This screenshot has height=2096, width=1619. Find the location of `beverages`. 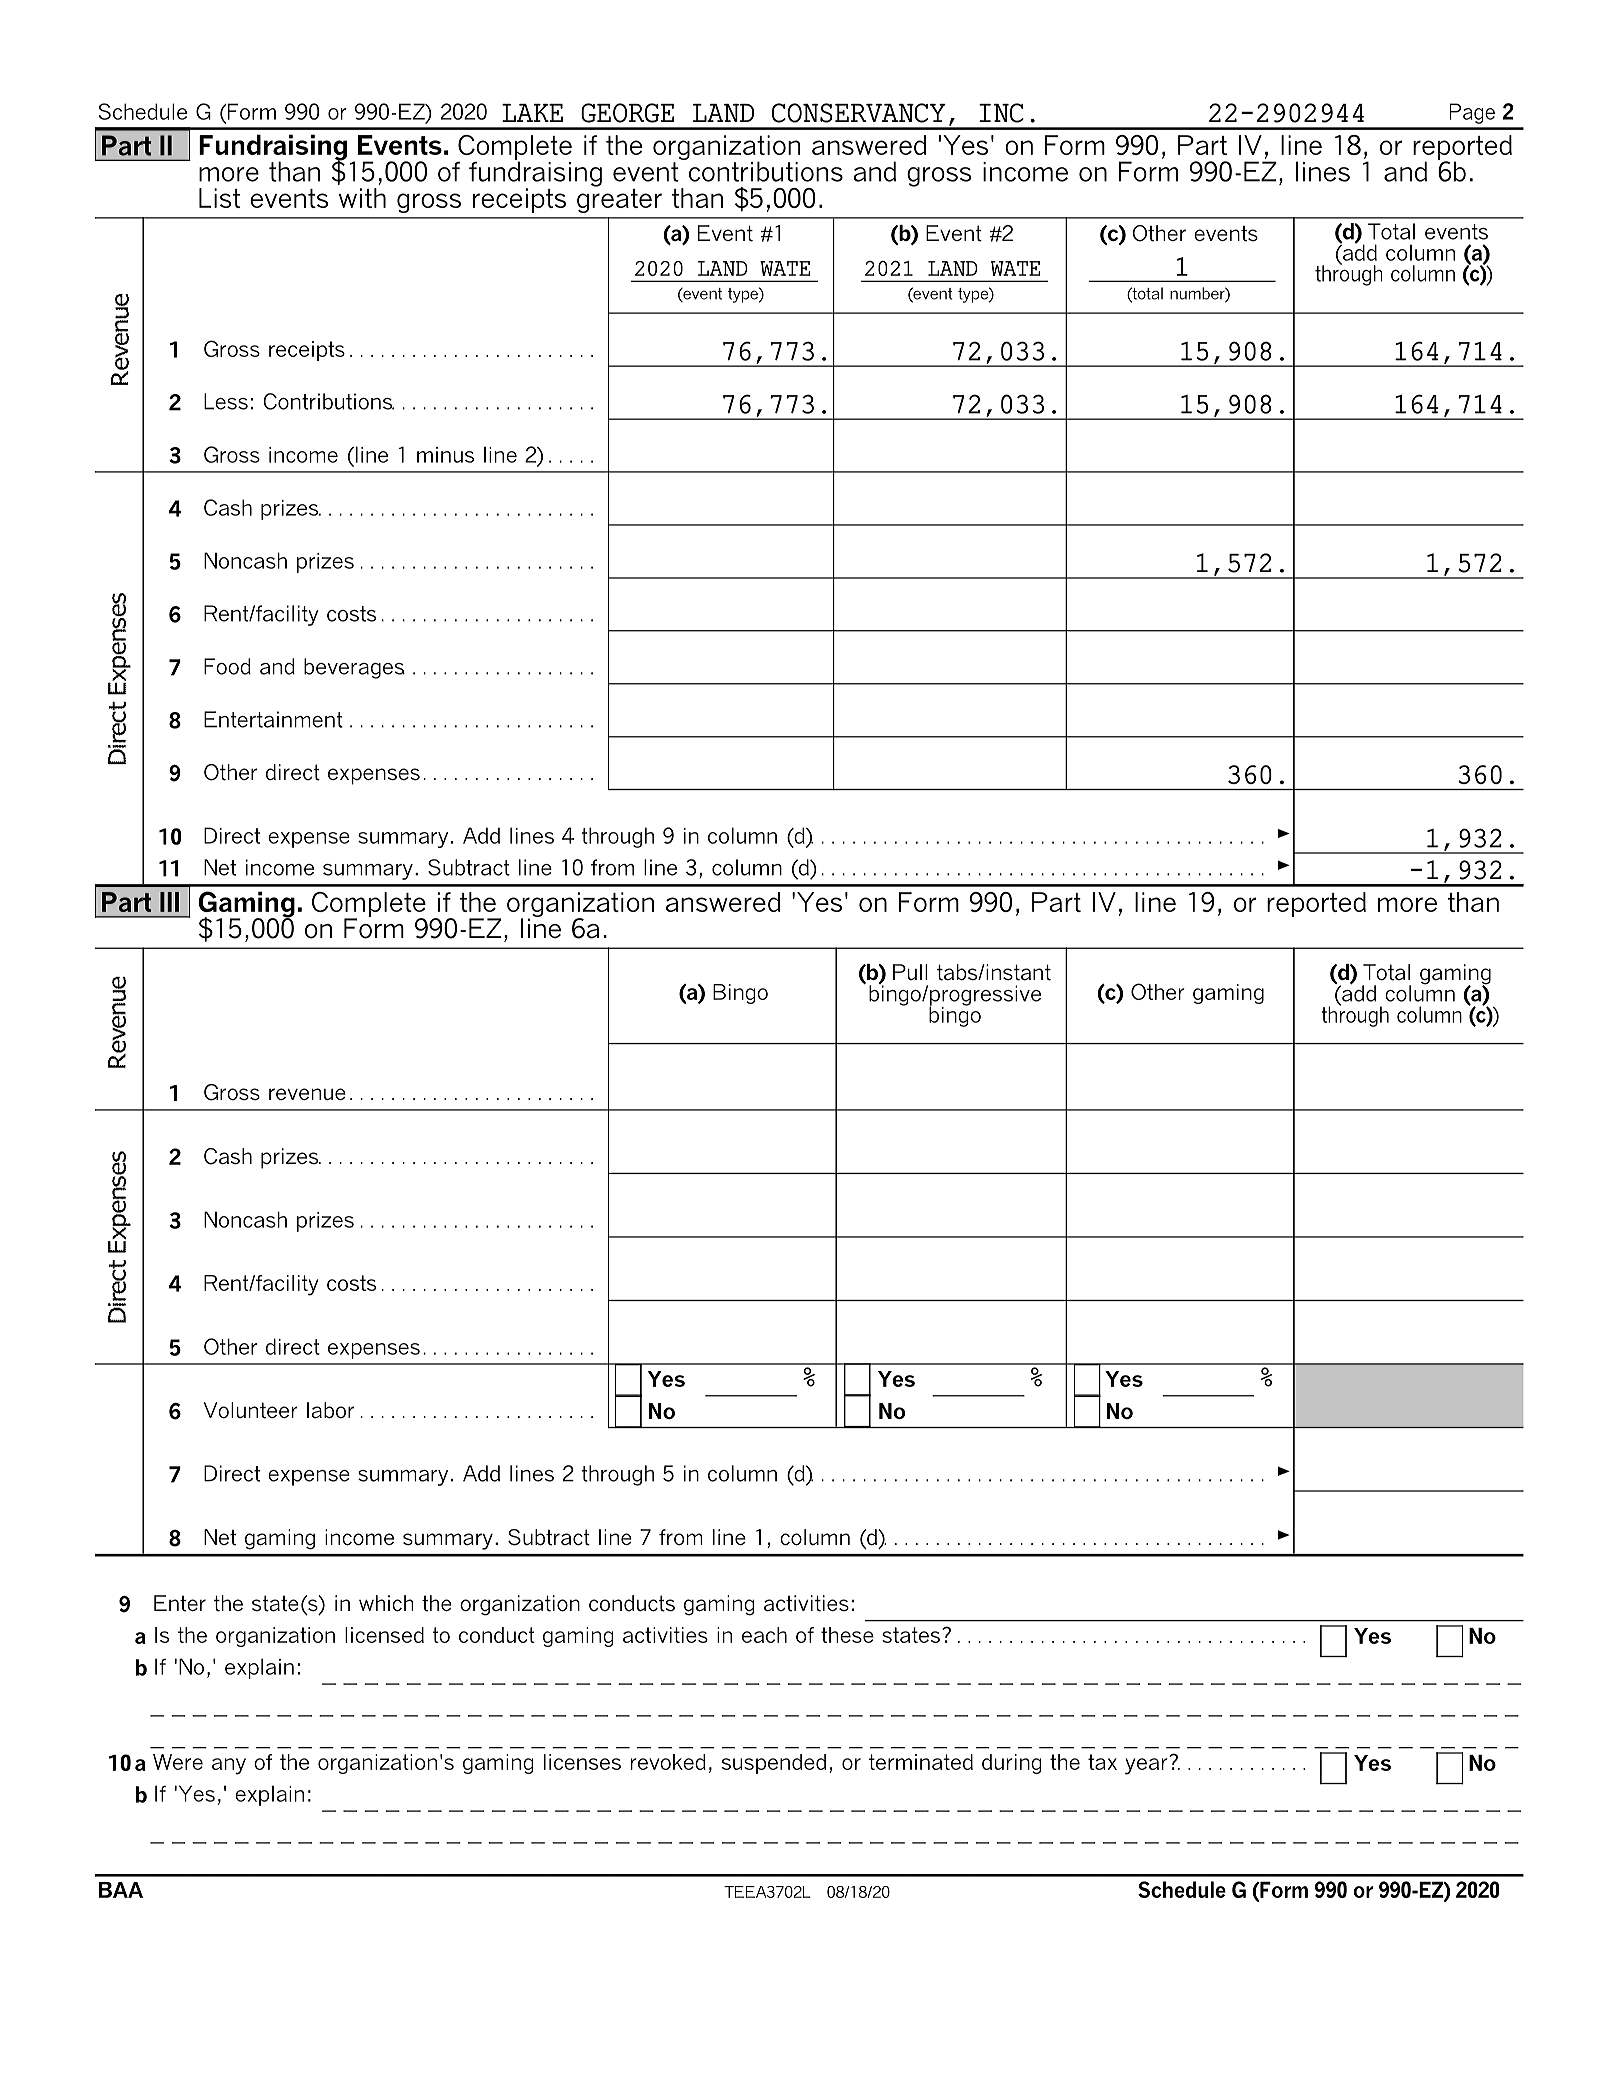

beverages is located at coordinates (354, 668).
